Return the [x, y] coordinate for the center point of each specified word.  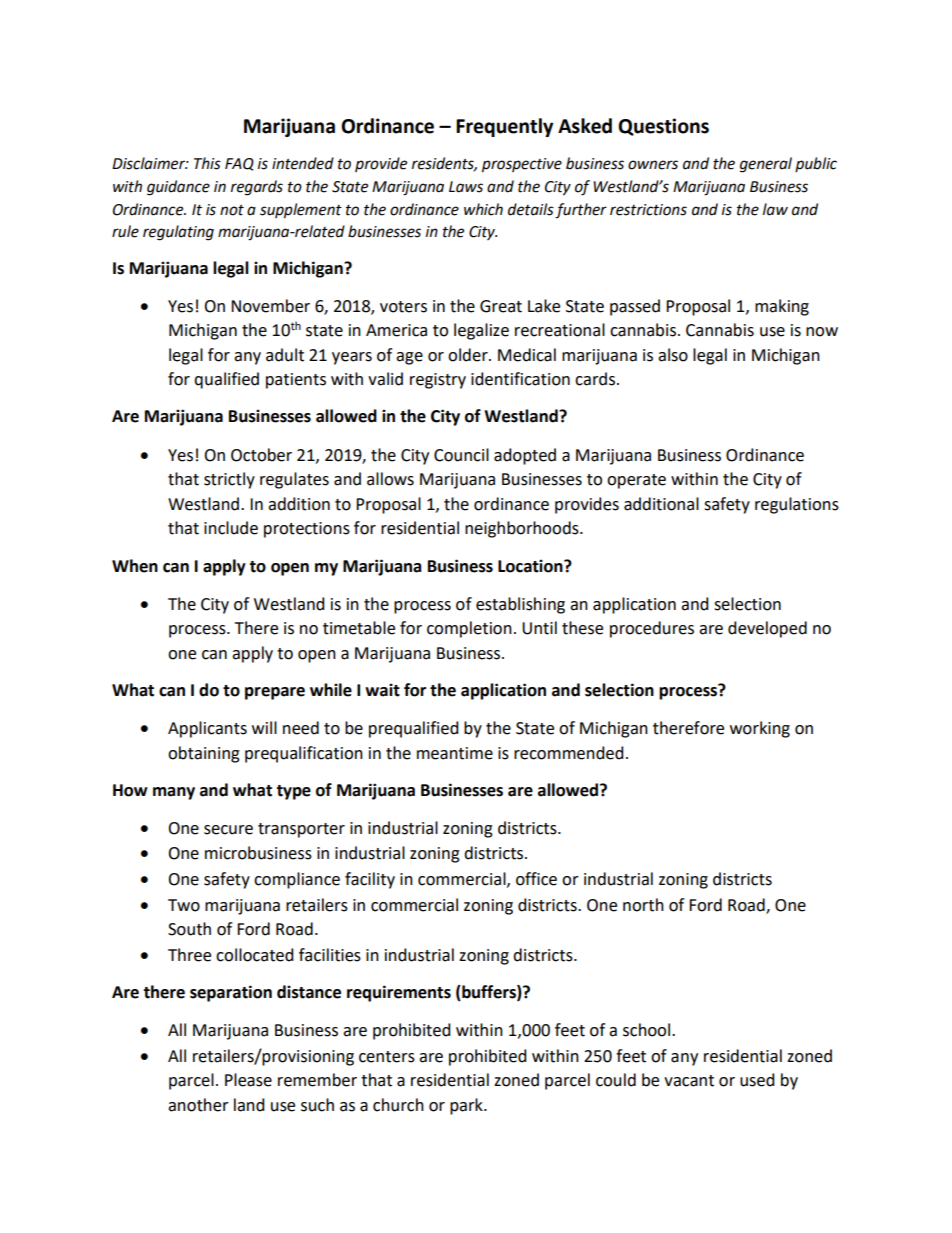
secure [228, 830]
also [673, 355]
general [766, 165]
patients [296, 381]
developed [767, 629]
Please [248, 1080]
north [643, 905]
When [135, 566]
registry [438, 381]
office [536, 879]
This [207, 163]
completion [469, 629]
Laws [466, 187]
